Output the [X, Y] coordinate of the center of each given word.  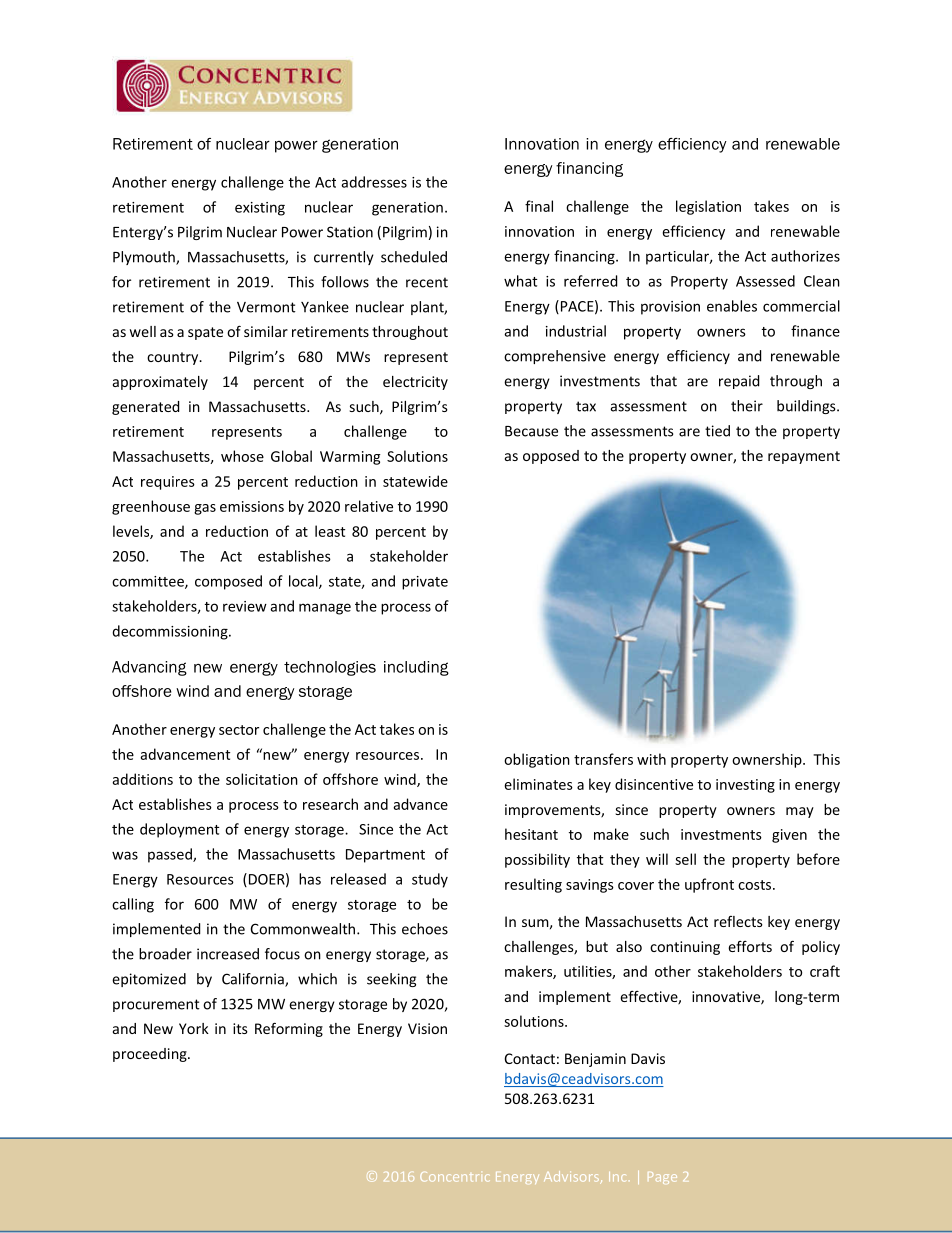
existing [260, 209]
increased [228, 954]
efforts [750, 946]
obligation [537, 760]
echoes [425, 929]
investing [745, 786]
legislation [708, 207]
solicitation [262, 779]
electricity [415, 383]
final [539, 206]
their [747, 406]
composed [228, 582]
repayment [804, 457]
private [425, 583]
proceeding [151, 1055]
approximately [160, 383]
